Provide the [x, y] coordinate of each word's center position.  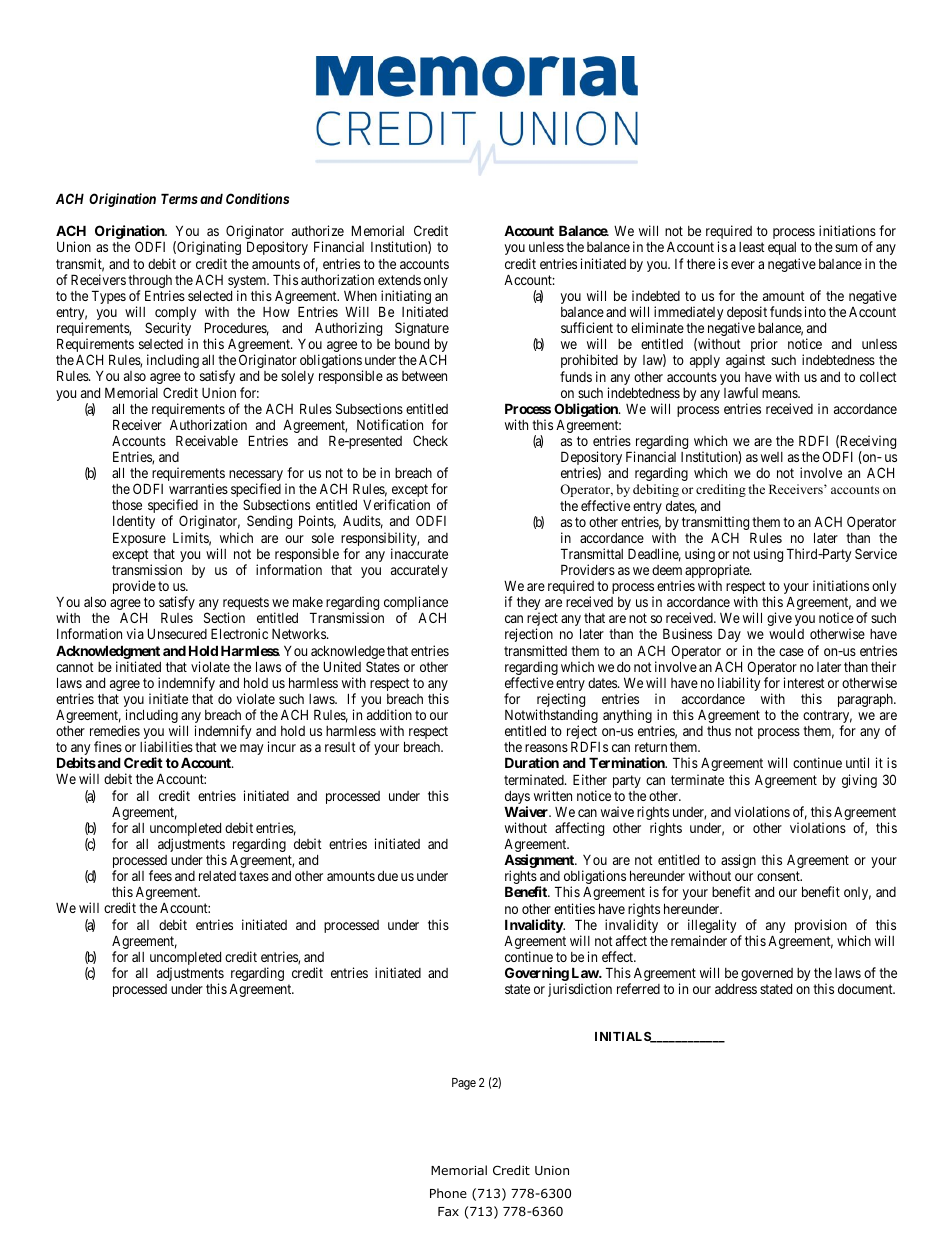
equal [782, 248]
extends [399, 280]
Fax [448, 1211]
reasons [546, 748]
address [736, 989]
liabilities [166, 746]
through [150, 283]
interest [804, 682]
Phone [448, 1193]
